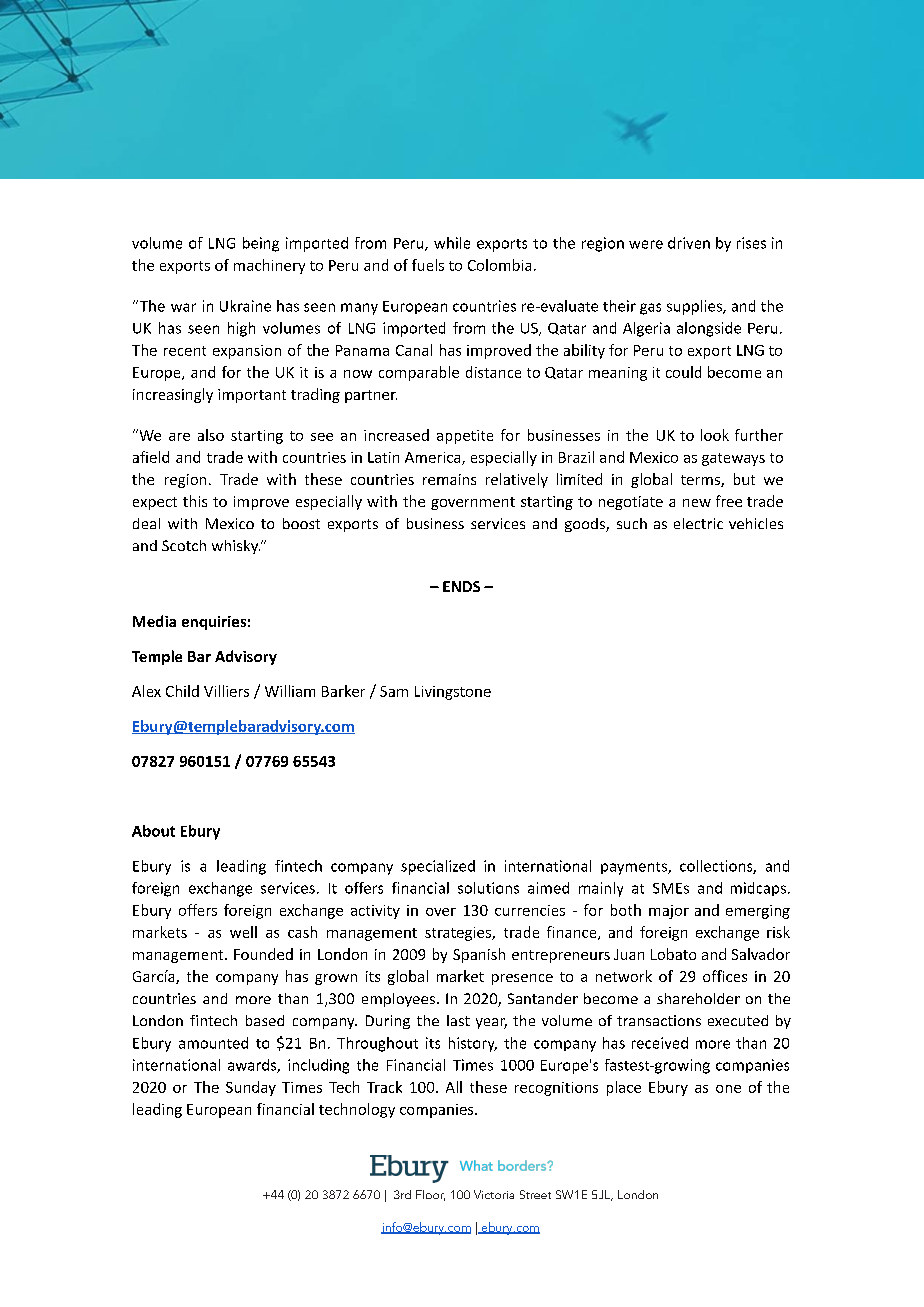 This screenshot has height=1307, width=924. I want to click on Livingstone, so click(453, 693).
